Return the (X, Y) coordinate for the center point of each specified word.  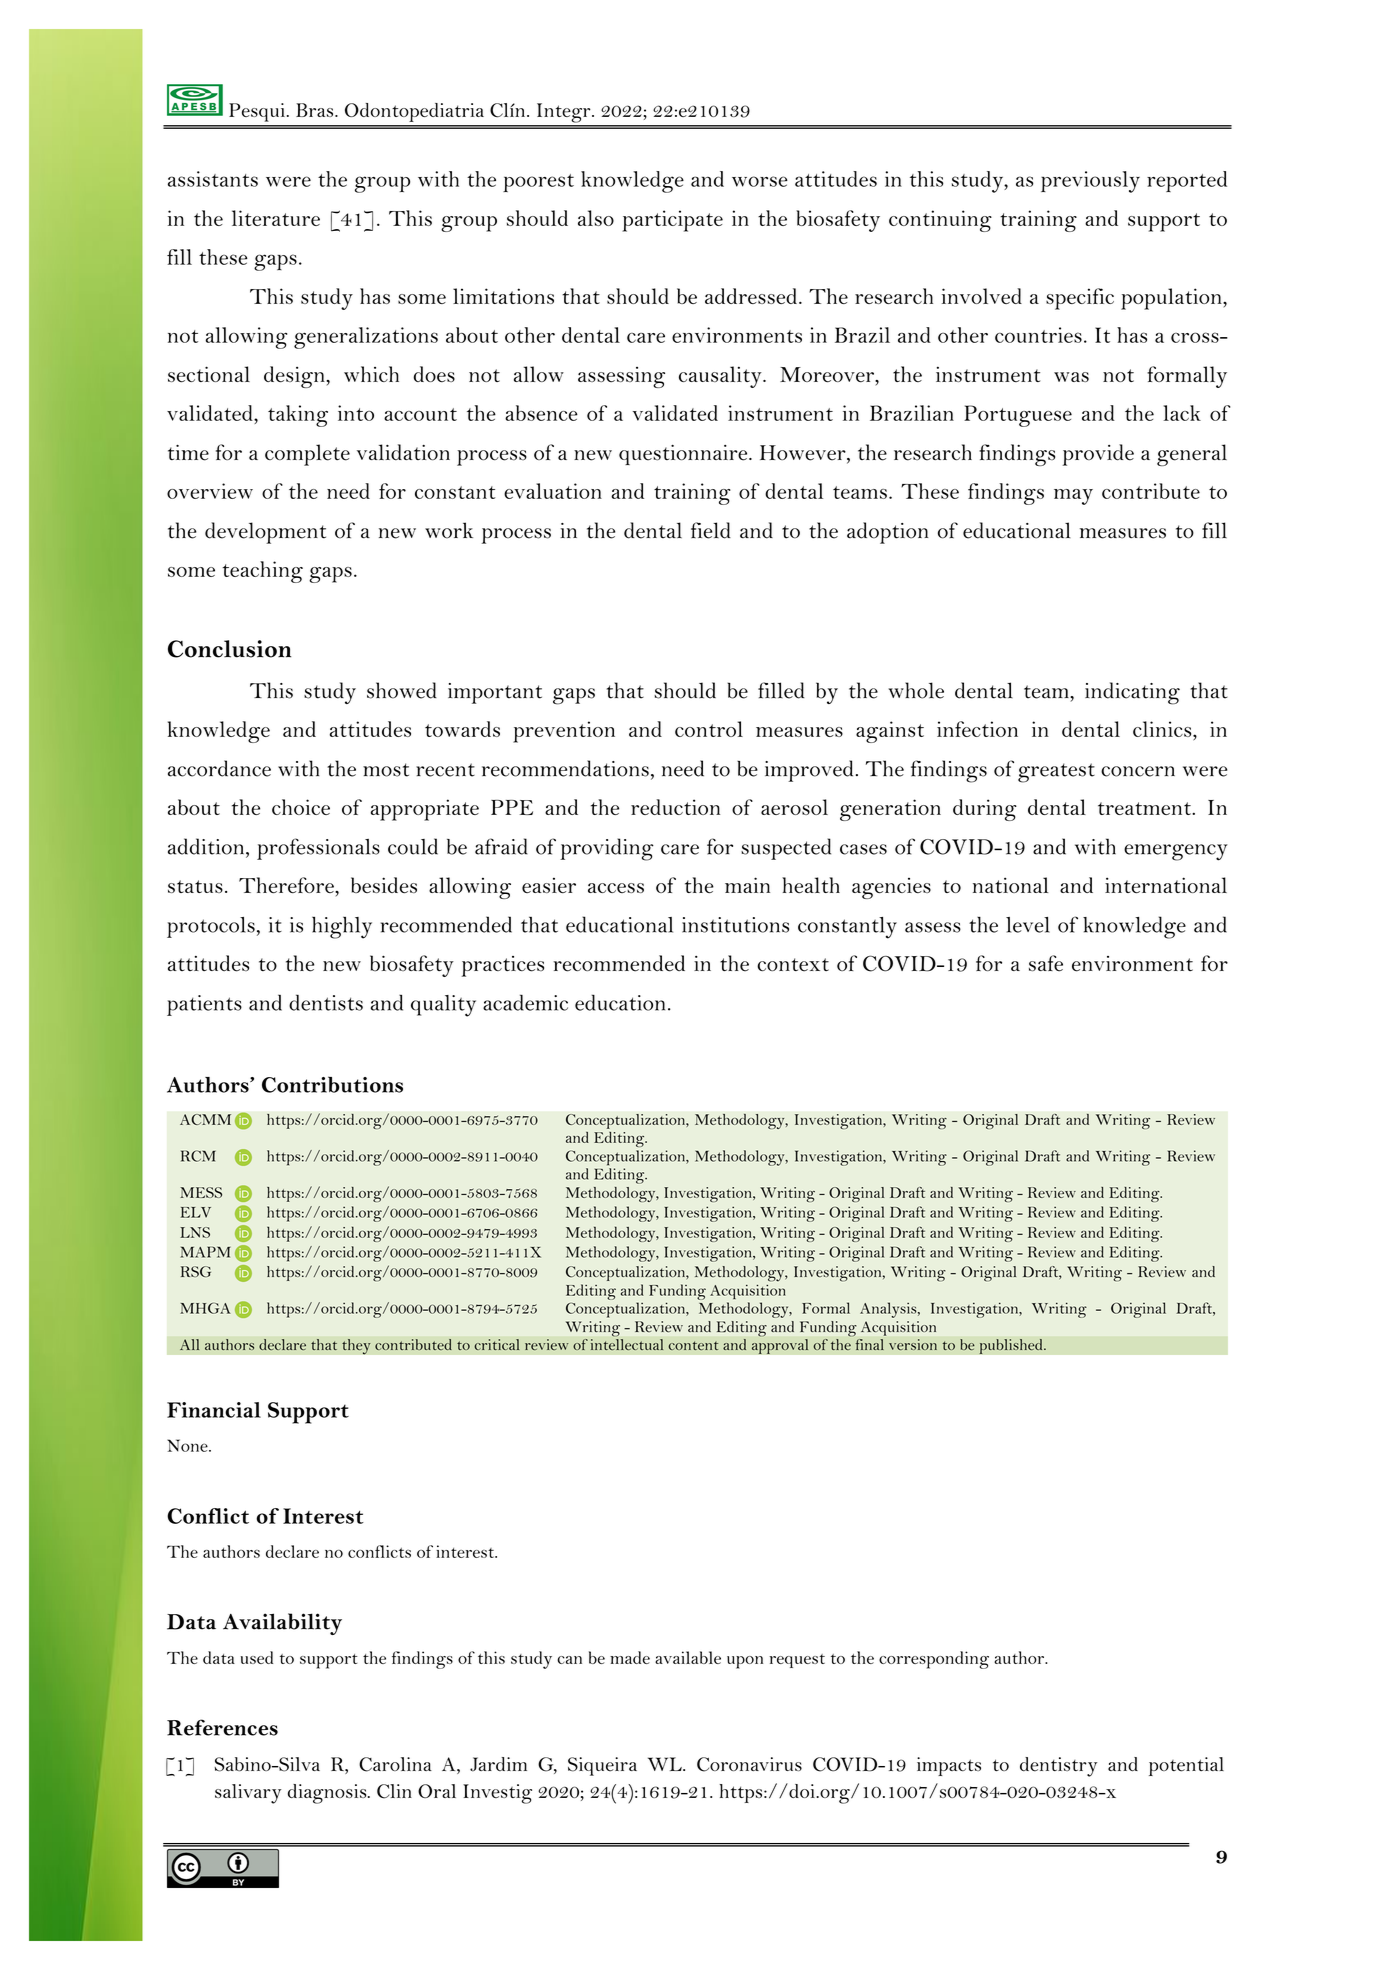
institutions (735, 925)
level (1028, 925)
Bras (316, 110)
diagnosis (328, 1794)
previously (1090, 182)
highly (342, 927)
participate (672, 221)
